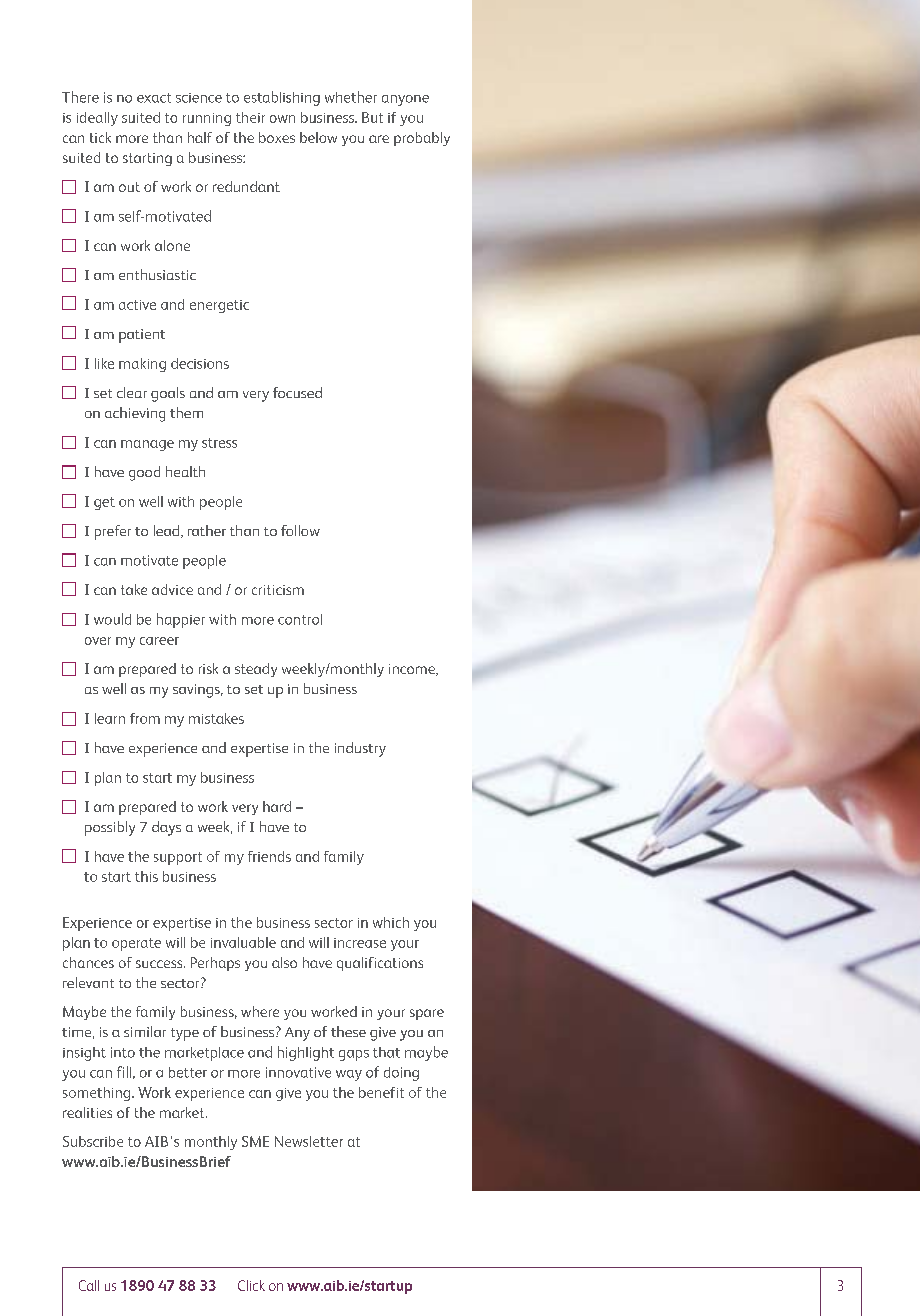 This screenshot has width=921, height=1316. Describe the element at coordinates (219, 306) in the screenshot. I see `energetic` at that location.
